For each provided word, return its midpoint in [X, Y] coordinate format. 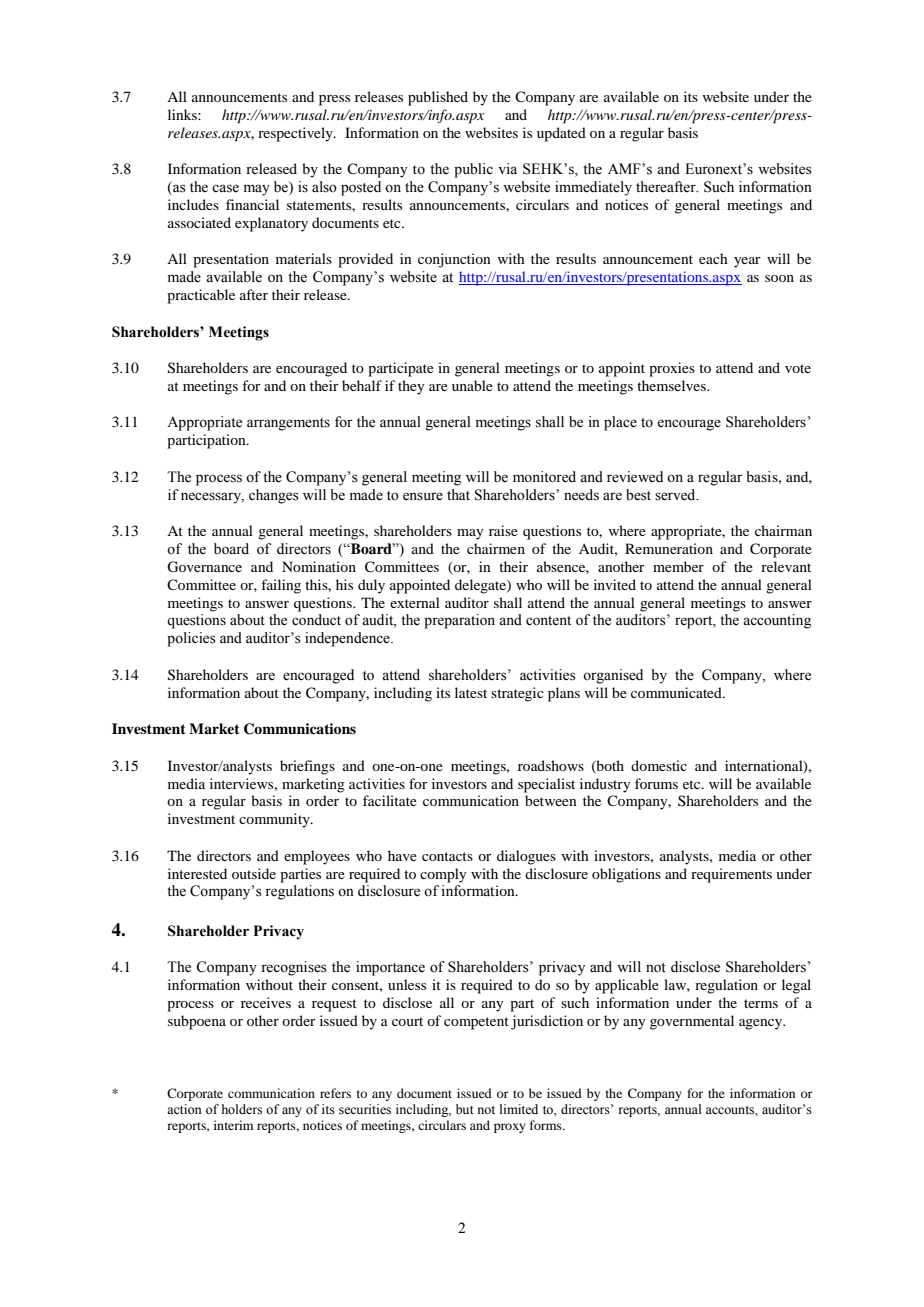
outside [254, 873]
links [183, 114]
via [507, 168]
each [713, 258]
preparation [459, 621]
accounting [777, 621]
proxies [672, 369]
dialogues [526, 857]
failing [281, 586]
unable [472, 385]
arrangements [288, 424]
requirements [731, 875]
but [465, 1109]
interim [233, 1125]
